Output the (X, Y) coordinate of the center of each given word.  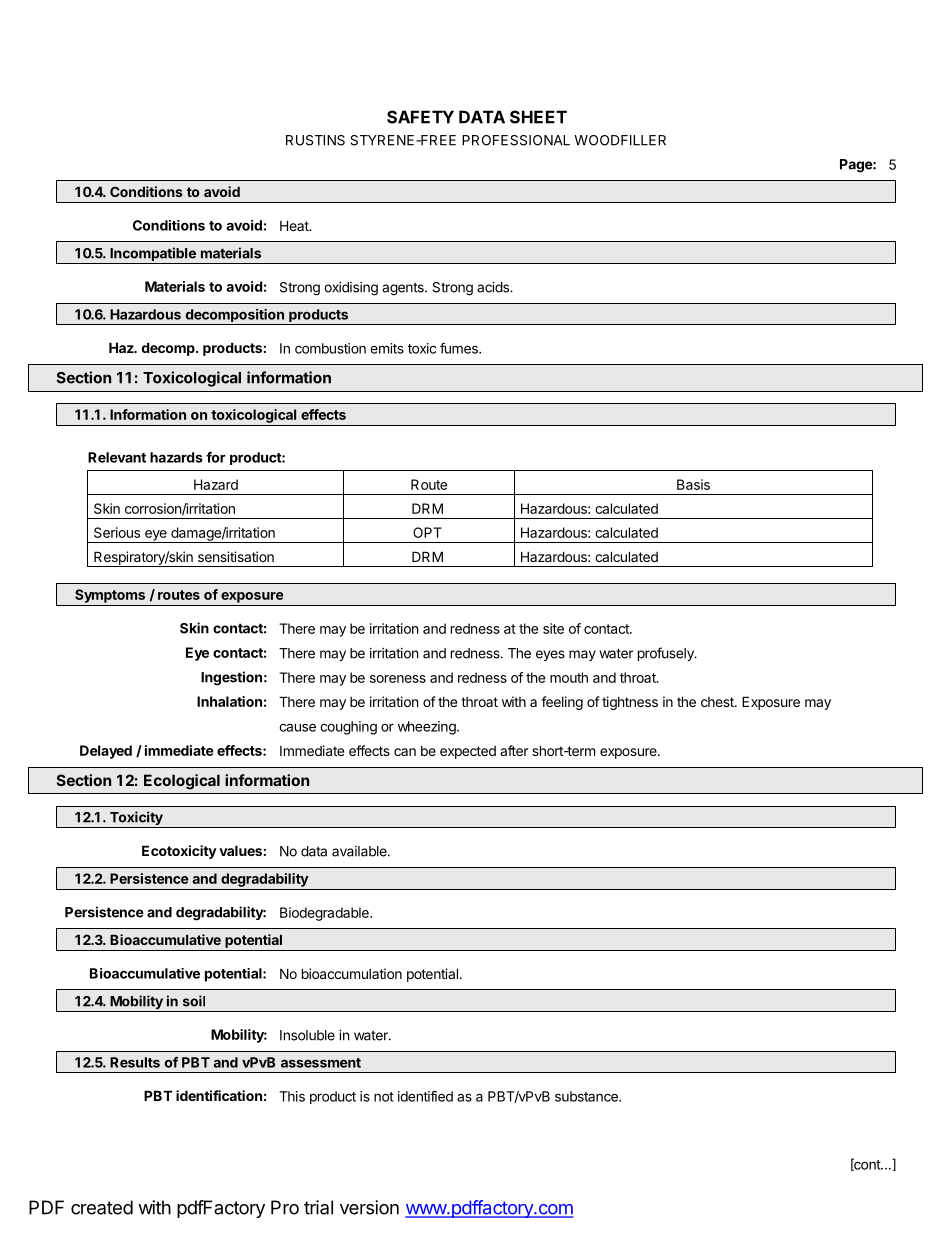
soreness (398, 679)
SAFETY (420, 117)
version (369, 1207)
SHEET (538, 117)
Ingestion (231, 678)
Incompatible (153, 255)
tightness (630, 703)
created (102, 1207)
